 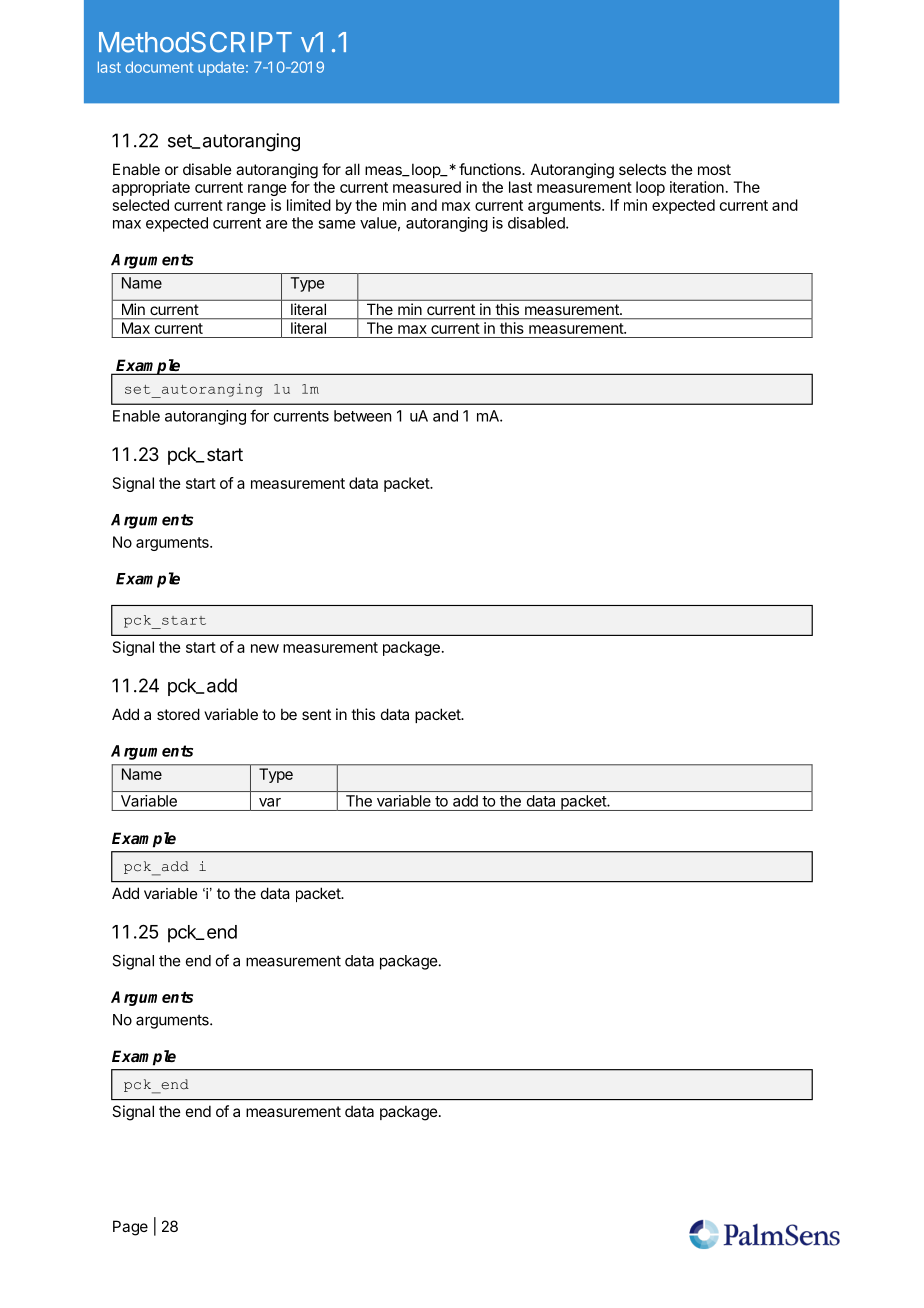 What do you see at coordinates (316, 714) in the document?
I see `sent` at bounding box center [316, 714].
